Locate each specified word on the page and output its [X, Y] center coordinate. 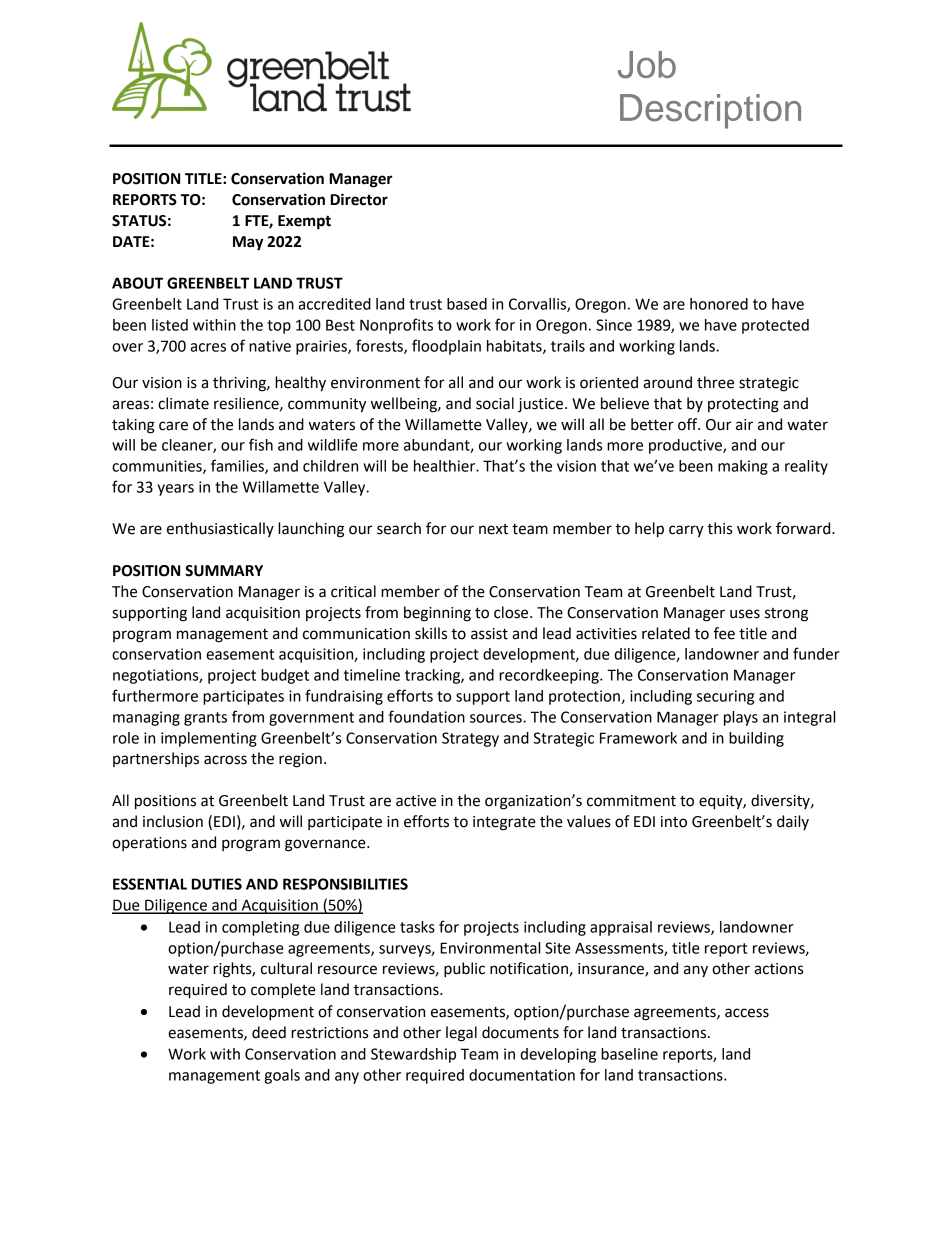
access [747, 1013]
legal [461, 1034]
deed [269, 1032]
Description [710, 111]
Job [647, 65]
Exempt [304, 222]
